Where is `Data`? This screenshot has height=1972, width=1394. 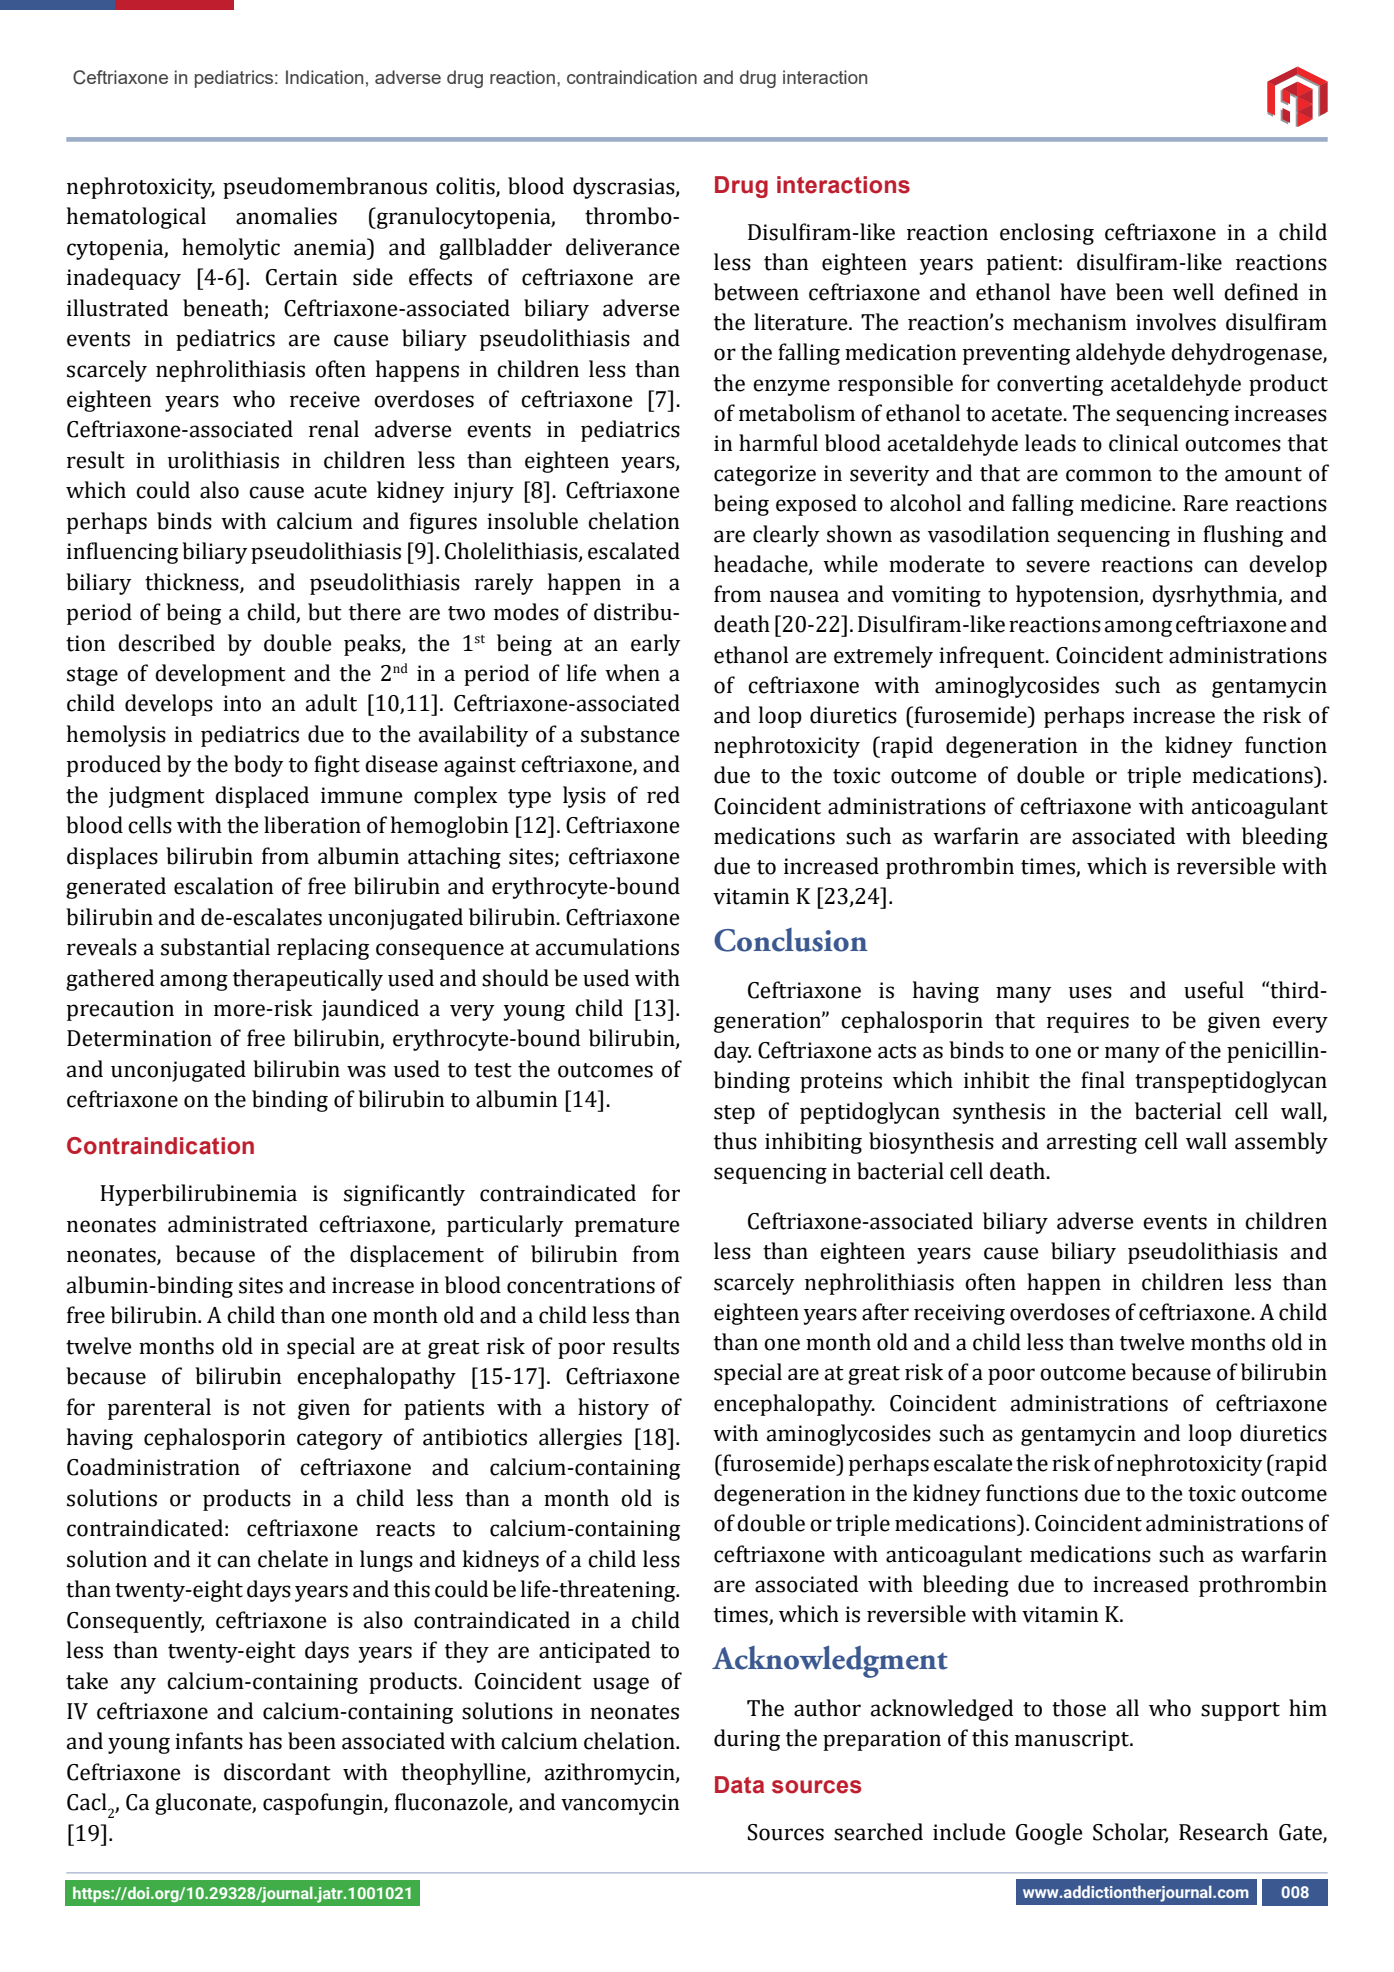 Data is located at coordinates (739, 1785).
